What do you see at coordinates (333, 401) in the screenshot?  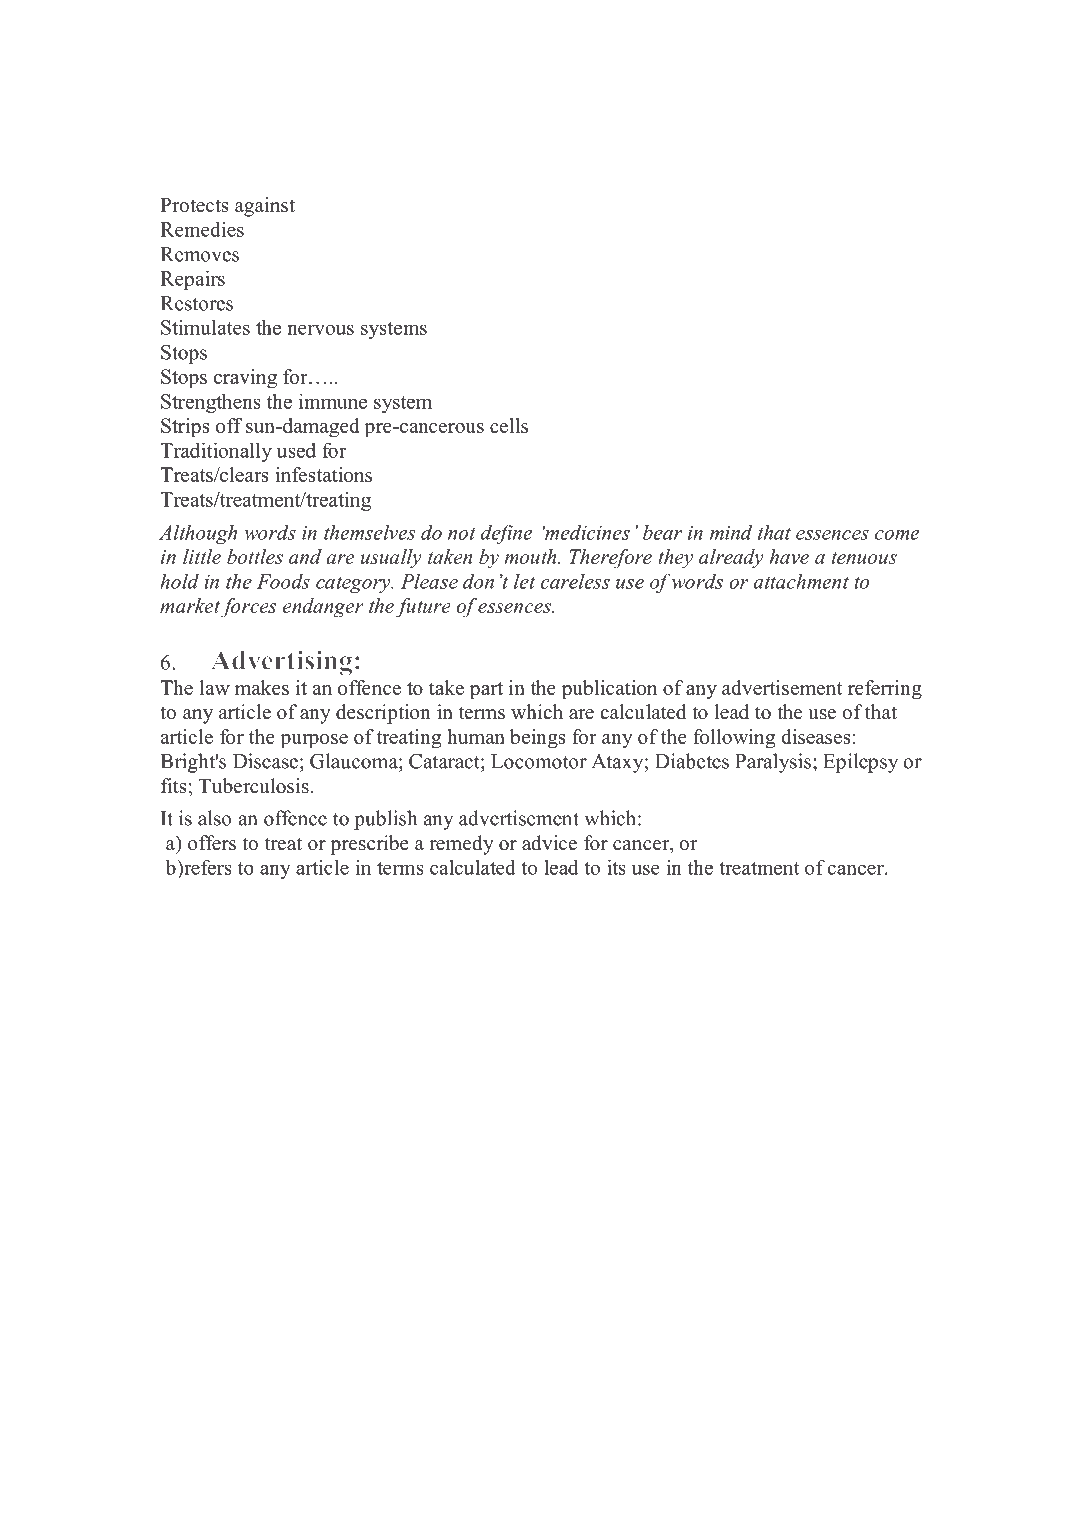 I see `immune` at bounding box center [333, 401].
